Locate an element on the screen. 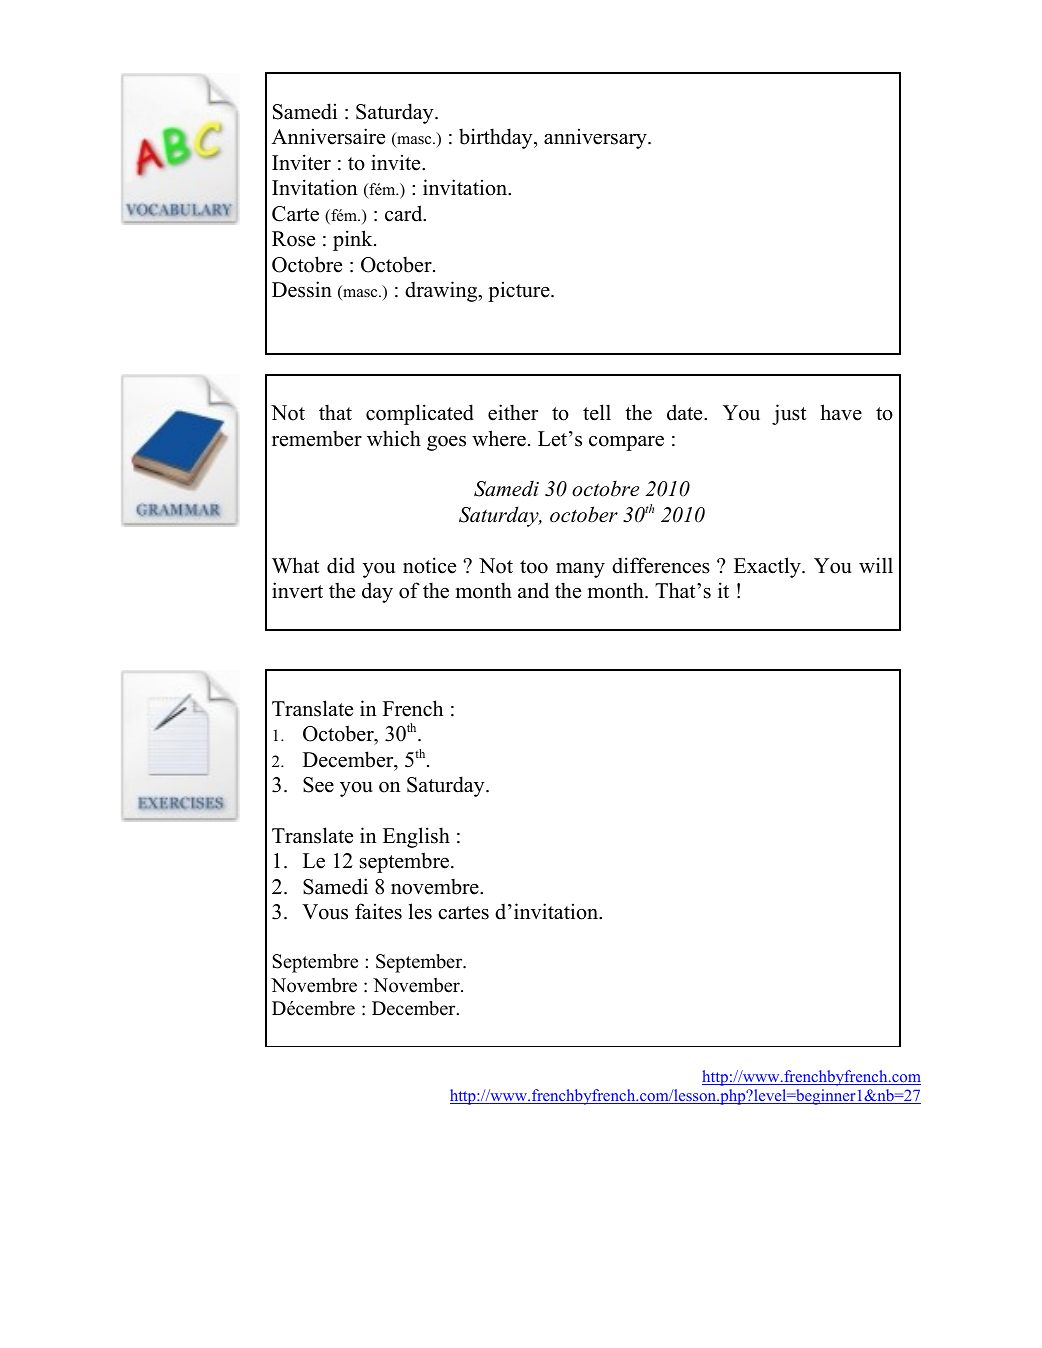 Image resolution: width=1042 pixels, height=1348 pixels. did is located at coordinates (341, 565).
